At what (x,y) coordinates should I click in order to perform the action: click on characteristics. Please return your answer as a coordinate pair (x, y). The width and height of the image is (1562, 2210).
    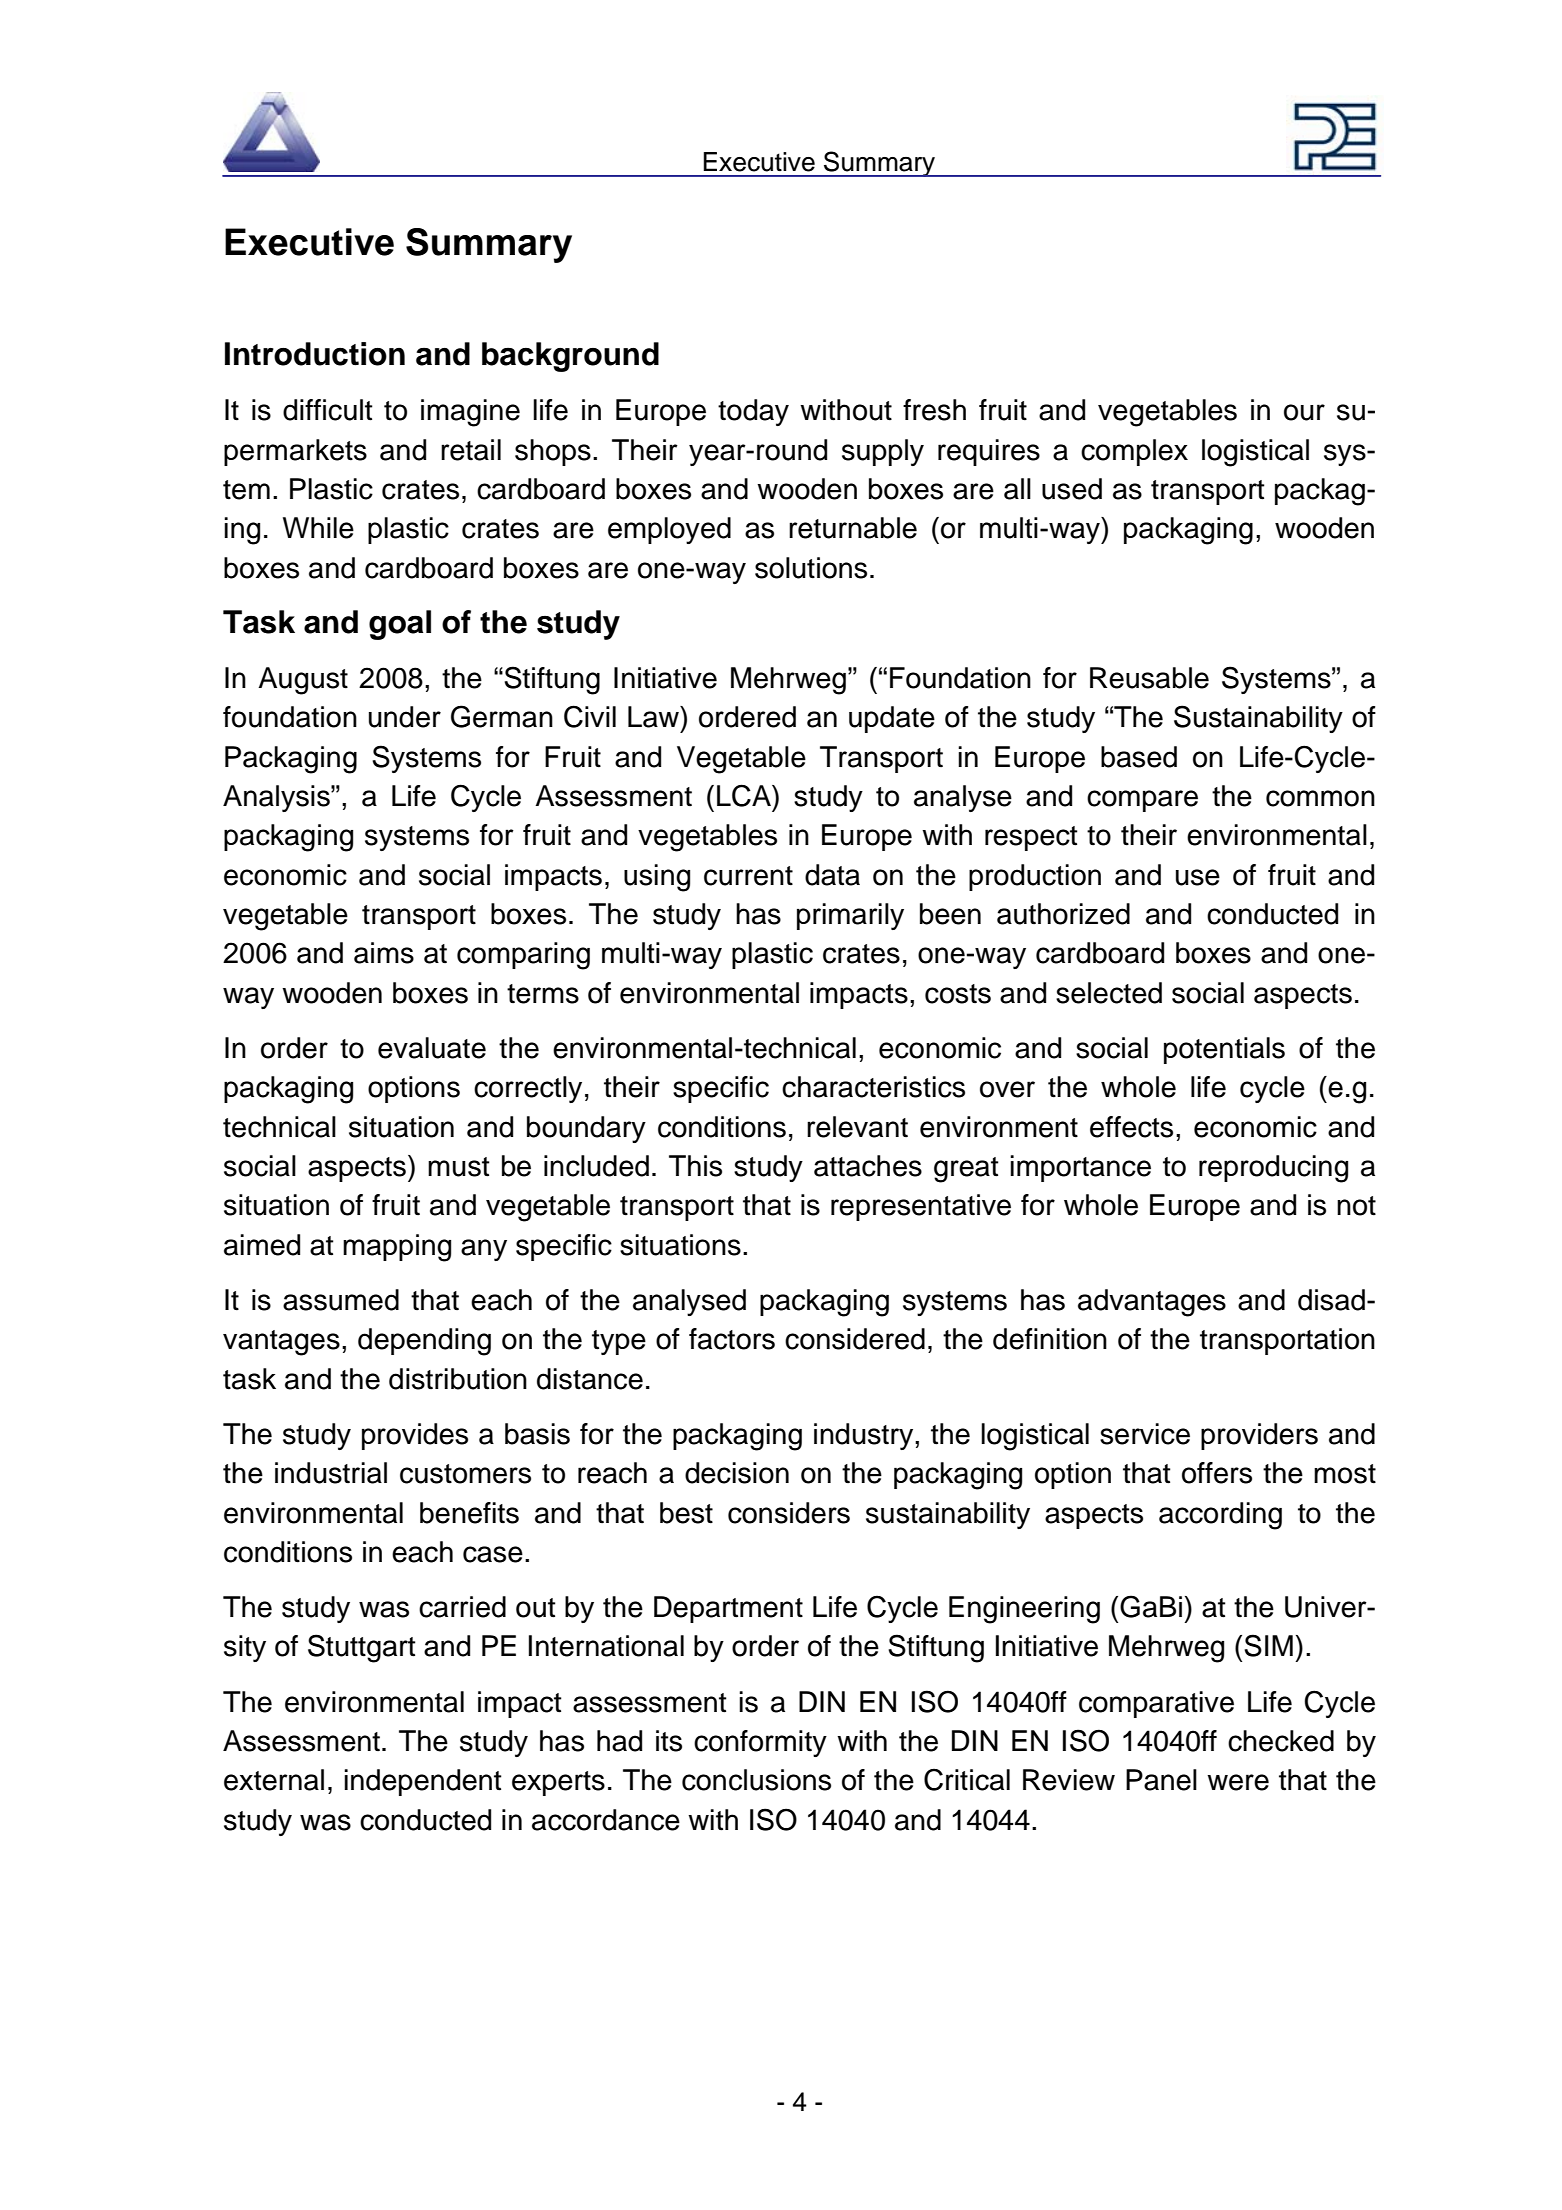
    Looking at the image, I should click on (873, 1087).
